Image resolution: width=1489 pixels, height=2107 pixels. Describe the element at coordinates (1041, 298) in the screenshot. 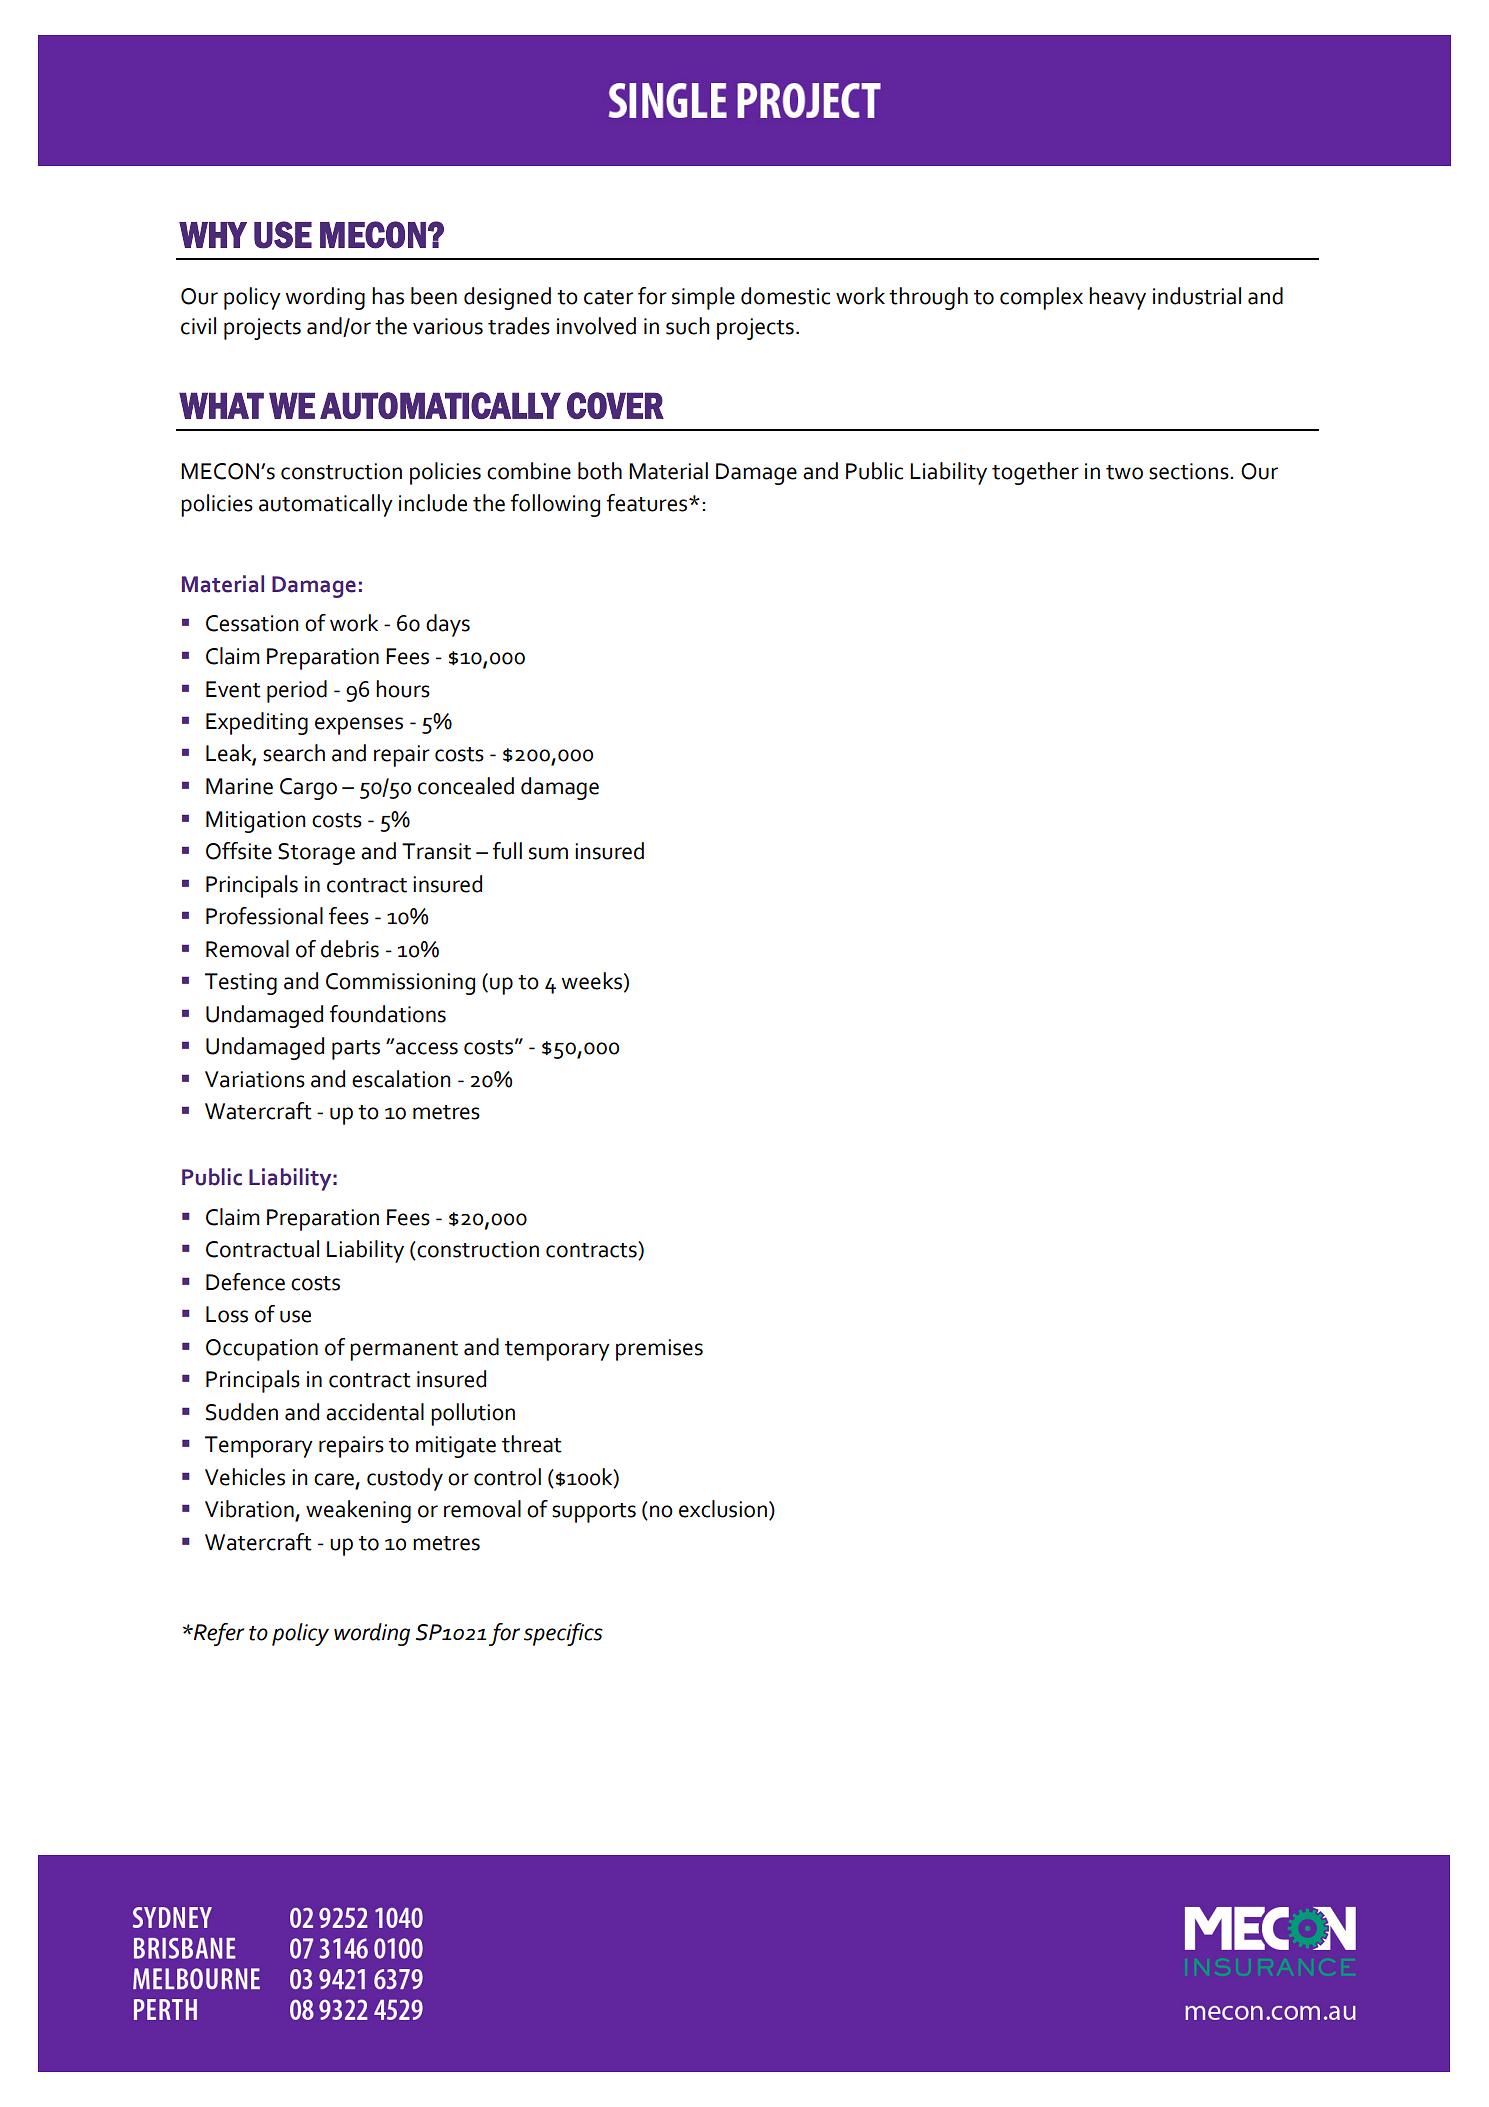

I see `complex` at that location.
